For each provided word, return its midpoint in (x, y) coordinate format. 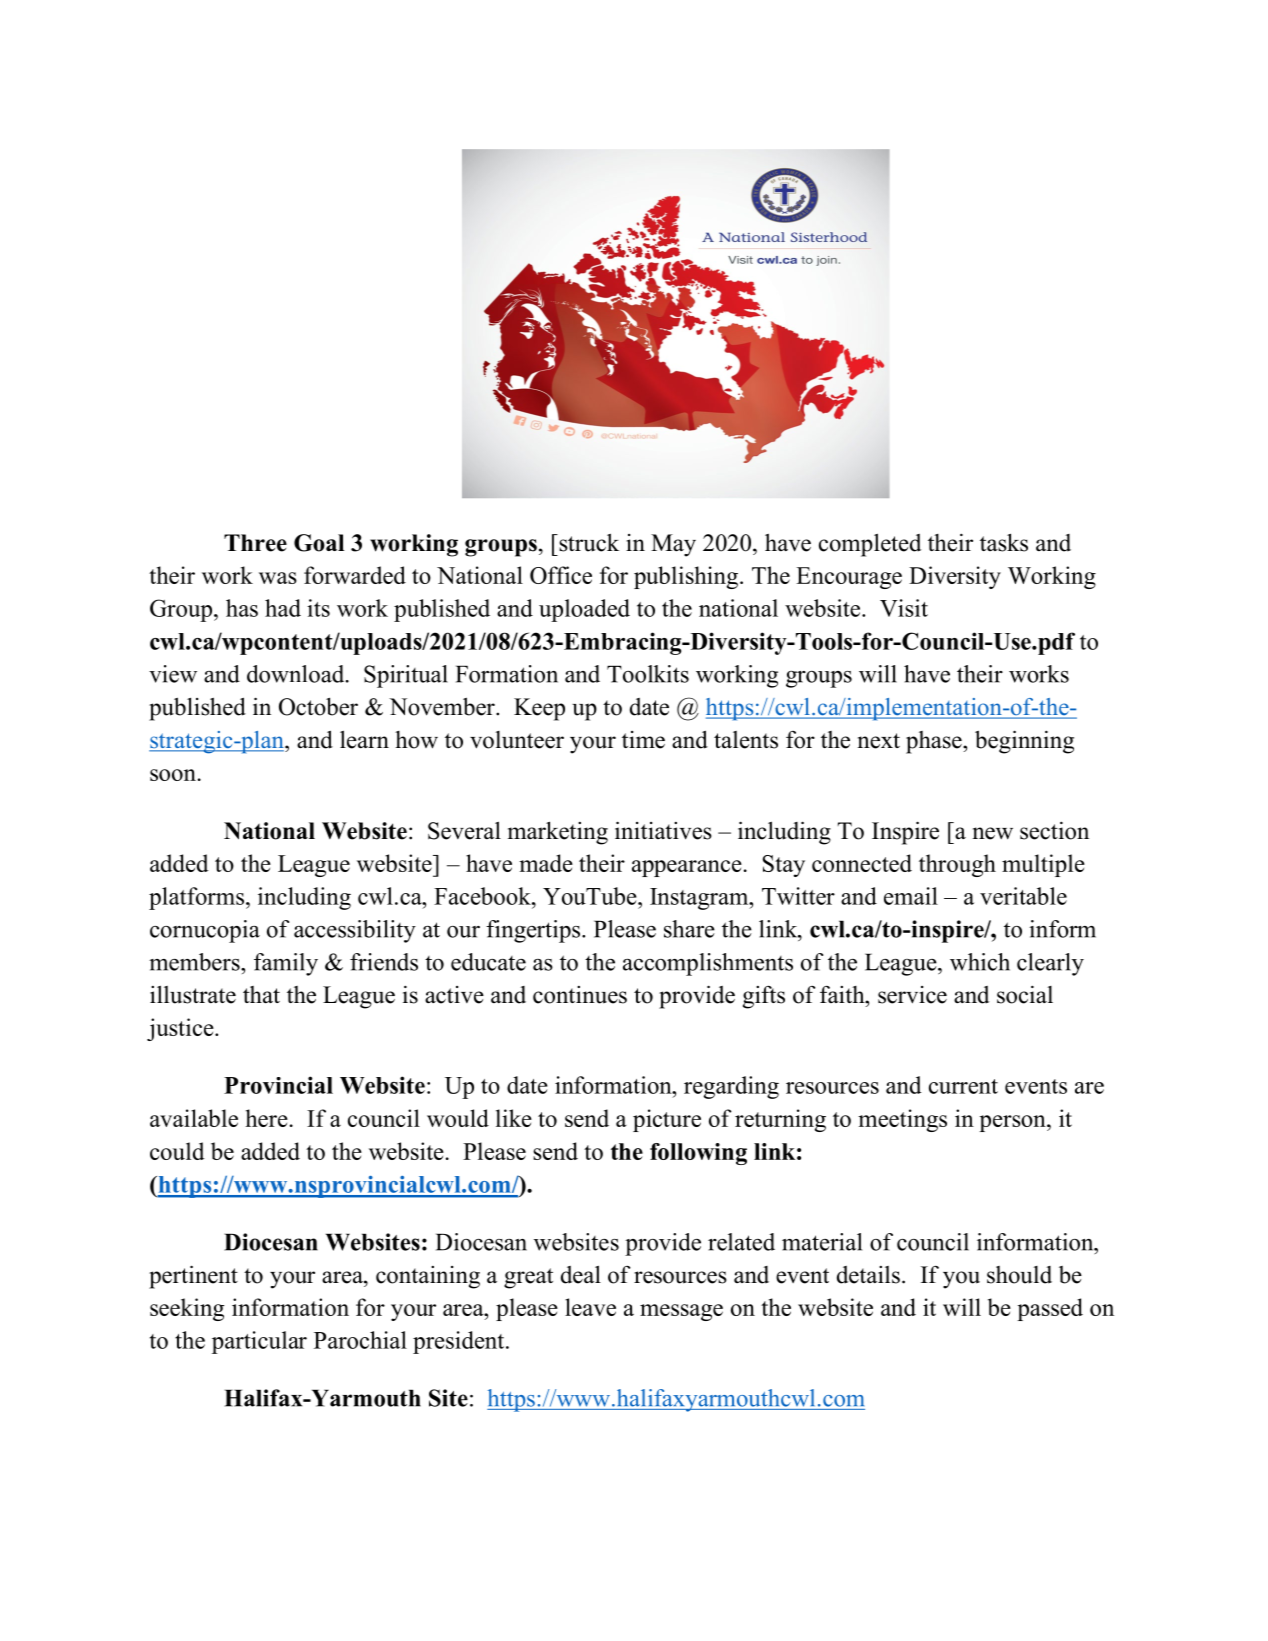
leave (590, 1307)
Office (561, 575)
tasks (1004, 542)
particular (259, 1342)
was (278, 578)
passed (1050, 1309)
